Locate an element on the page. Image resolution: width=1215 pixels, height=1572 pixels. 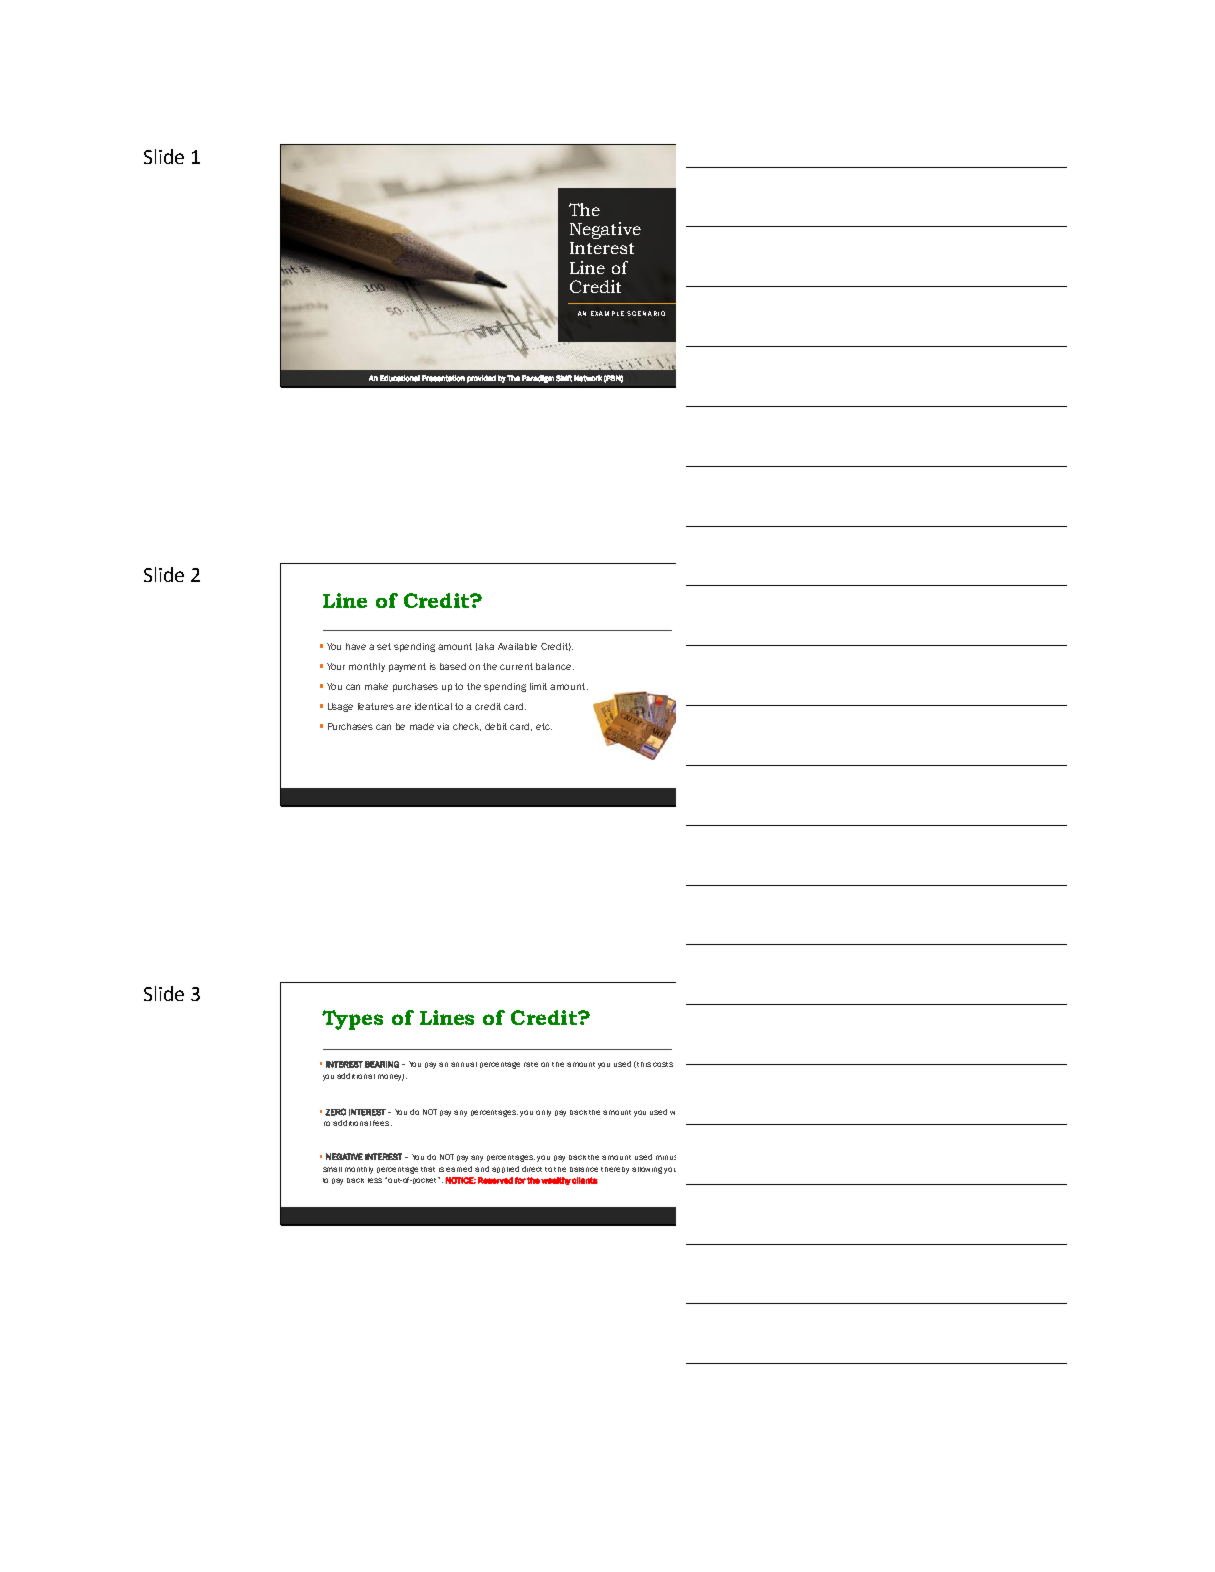
applied is located at coordinates (505, 1169).
